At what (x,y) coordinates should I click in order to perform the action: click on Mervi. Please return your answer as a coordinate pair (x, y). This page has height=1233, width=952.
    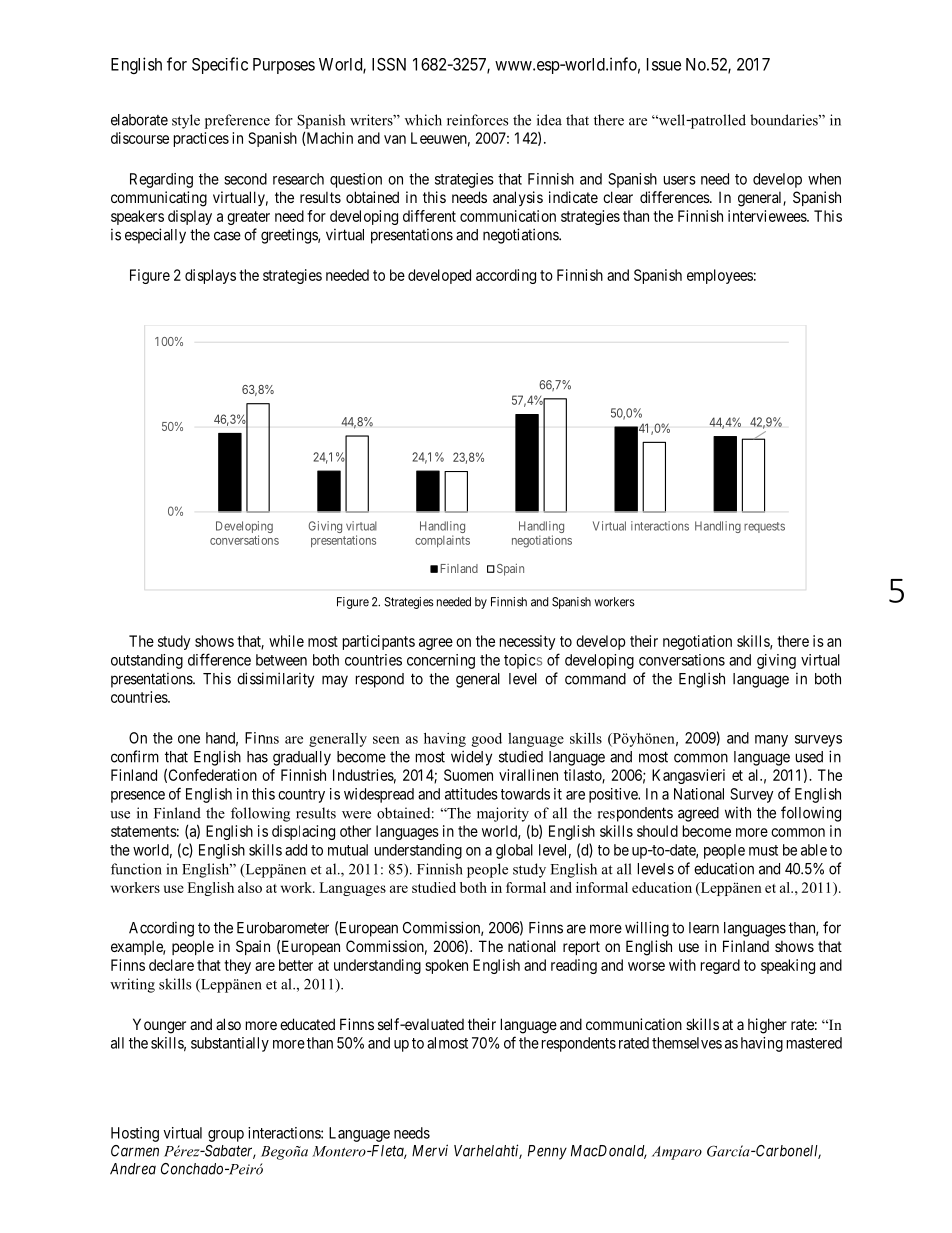
    Looking at the image, I should click on (430, 1150).
